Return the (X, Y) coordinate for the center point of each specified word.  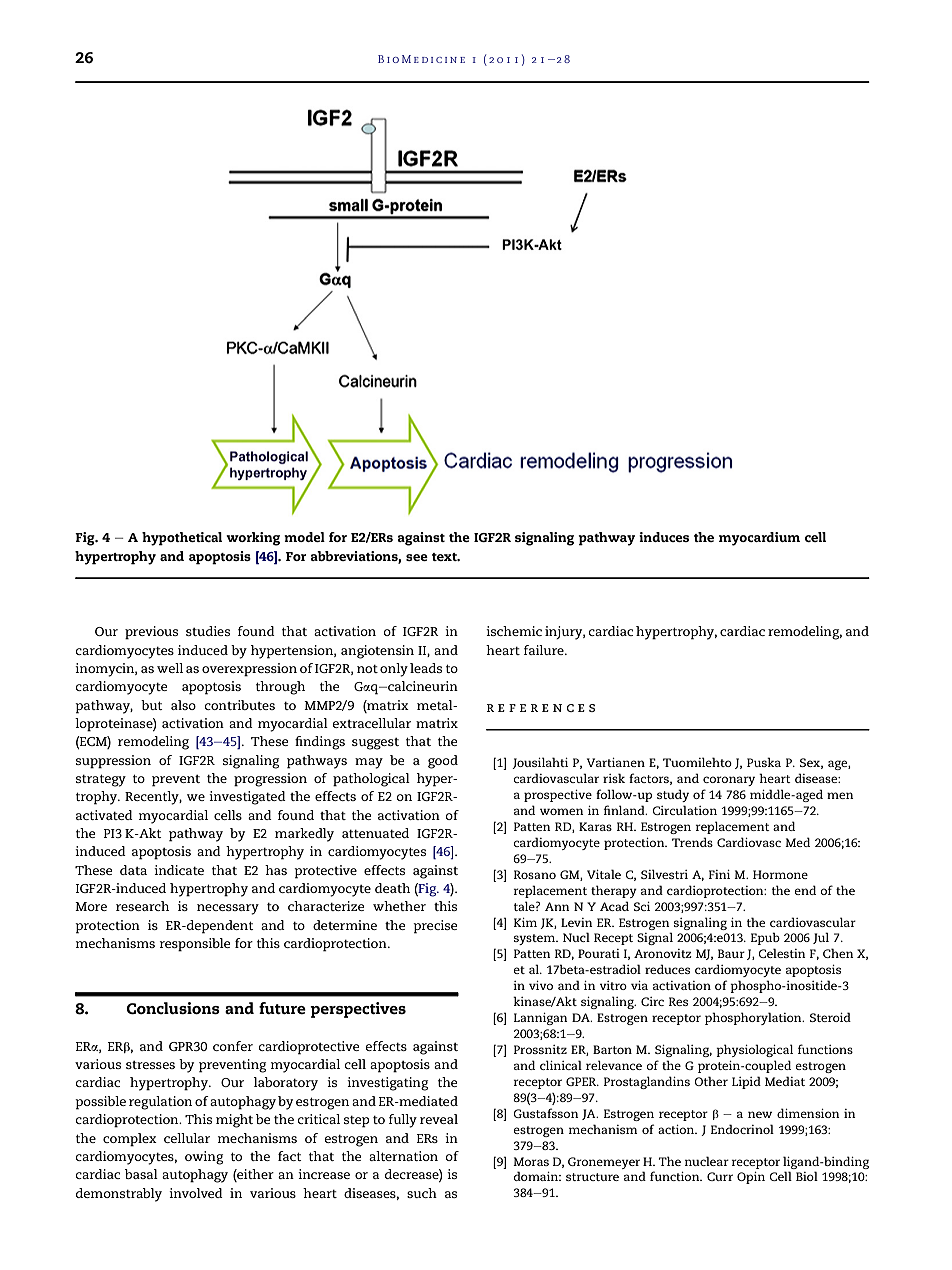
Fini (719, 874)
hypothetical (182, 539)
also (183, 705)
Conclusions (173, 1008)
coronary (729, 781)
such (422, 1193)
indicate (179, 870)
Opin (751, 1178)
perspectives (358, 1010)
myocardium (759, 539)
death (392, 888)
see (417, 557)
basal (141, 1174)
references (541, 708)
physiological (754, 1050)
